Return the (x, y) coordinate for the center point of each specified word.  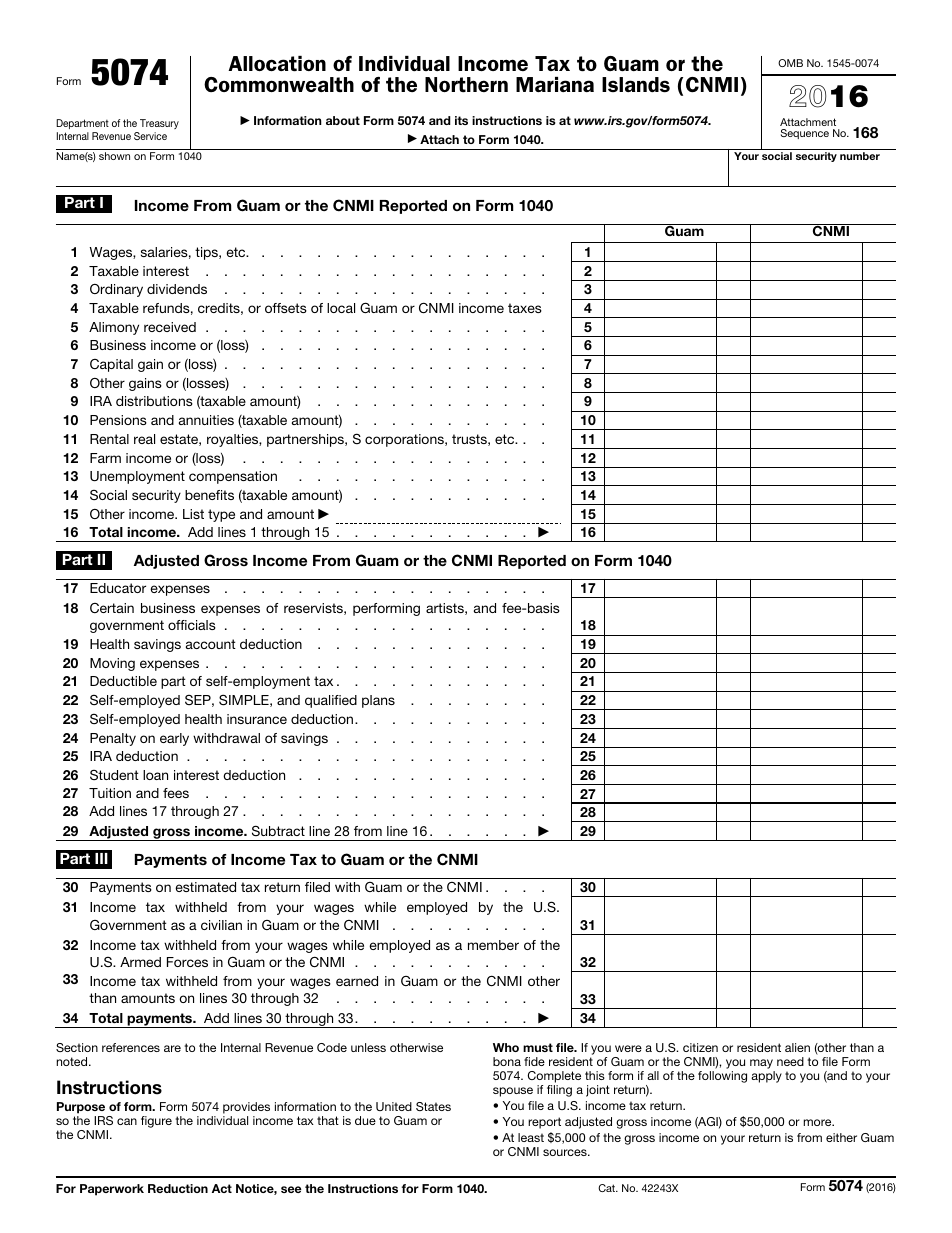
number (860, 156)
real (144, 439)
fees (176, 793)
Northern (466, 85)
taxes (525, 308)
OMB (790, 63)
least (531, 1137)
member (493, 945)
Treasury (159, 124)
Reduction (178, 1188)
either (841, 1137)
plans (378, 701)
